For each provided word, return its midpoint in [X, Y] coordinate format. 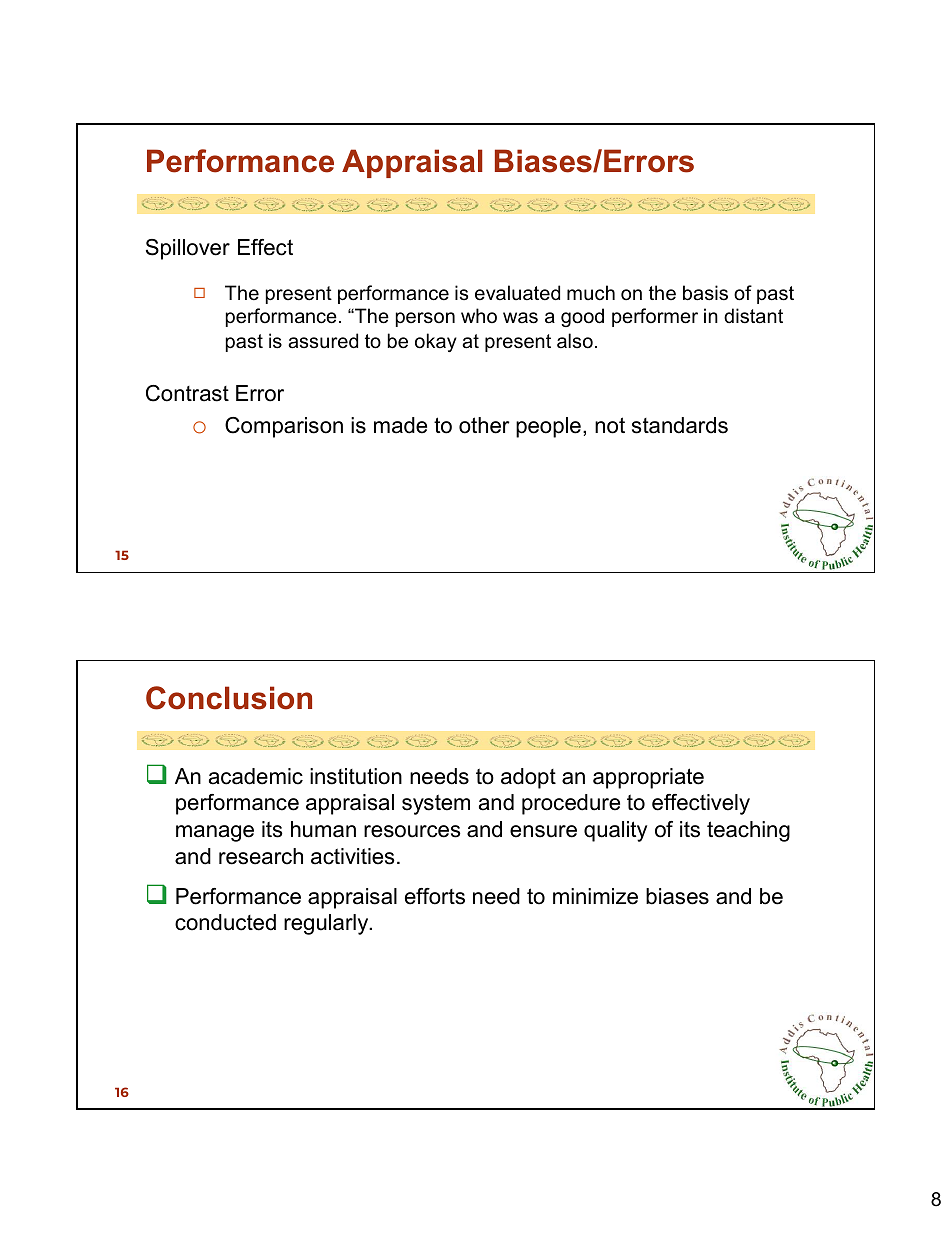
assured [323, 341]
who [479, 316]
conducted [225, 922]
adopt [528, 778]
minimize [595, 896]
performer [655, 317]
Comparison [284, 427]
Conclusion [229, 698]
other [484, 425]
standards [680, 425]
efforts [435, 896]
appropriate [648, 778]
